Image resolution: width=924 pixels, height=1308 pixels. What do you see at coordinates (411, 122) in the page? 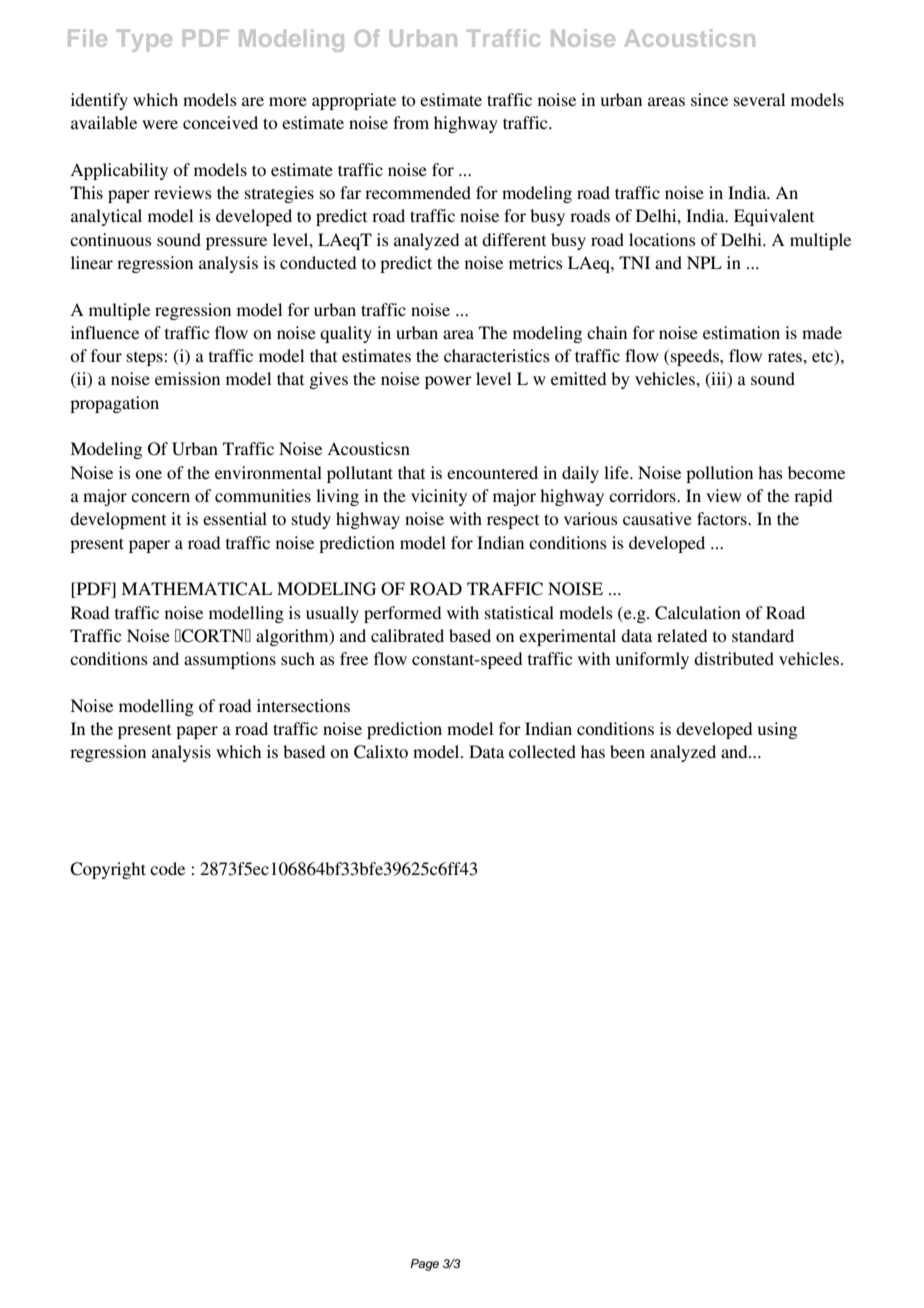
I see `from` at bounding box center [411, 122].
